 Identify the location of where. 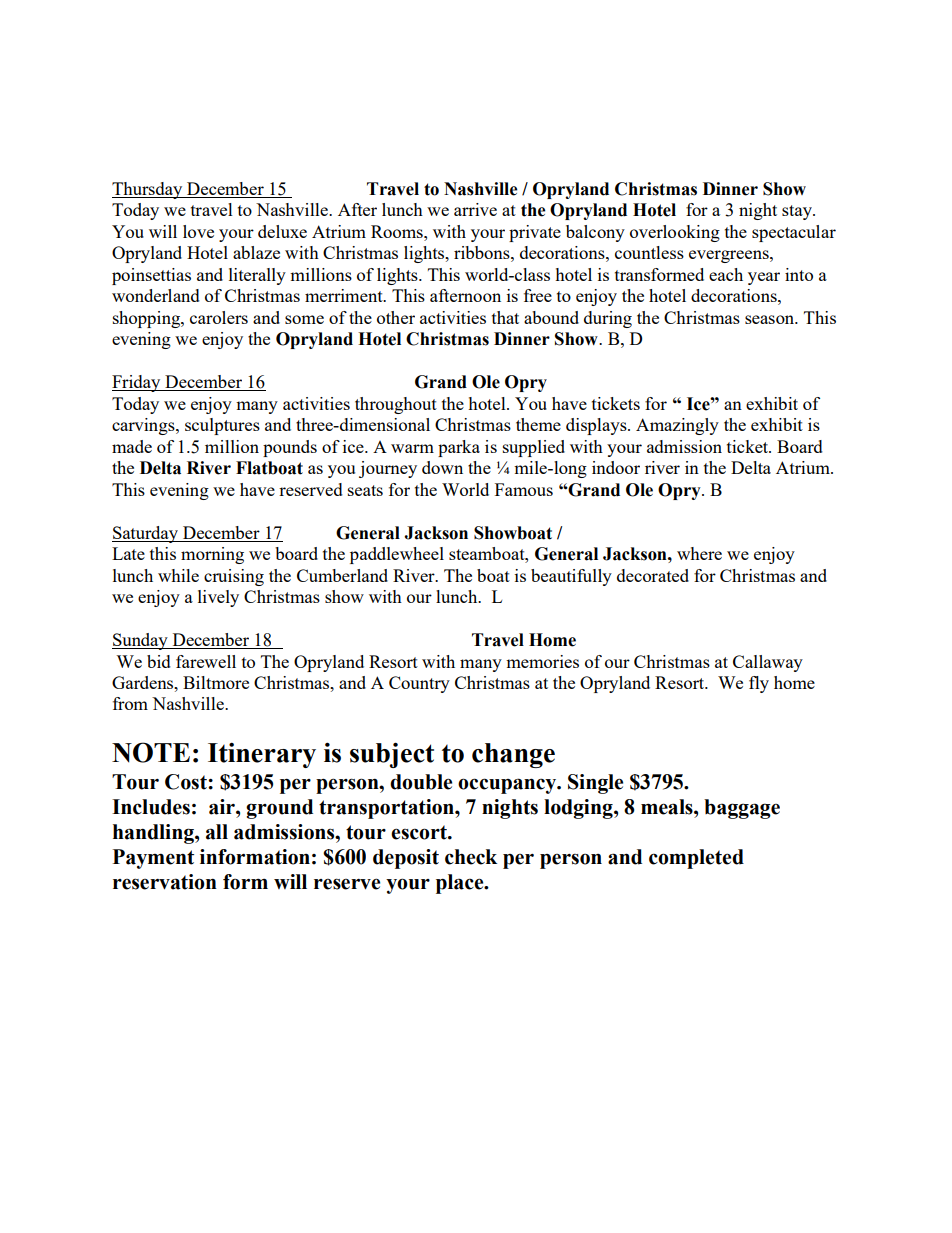
(699, 553).
